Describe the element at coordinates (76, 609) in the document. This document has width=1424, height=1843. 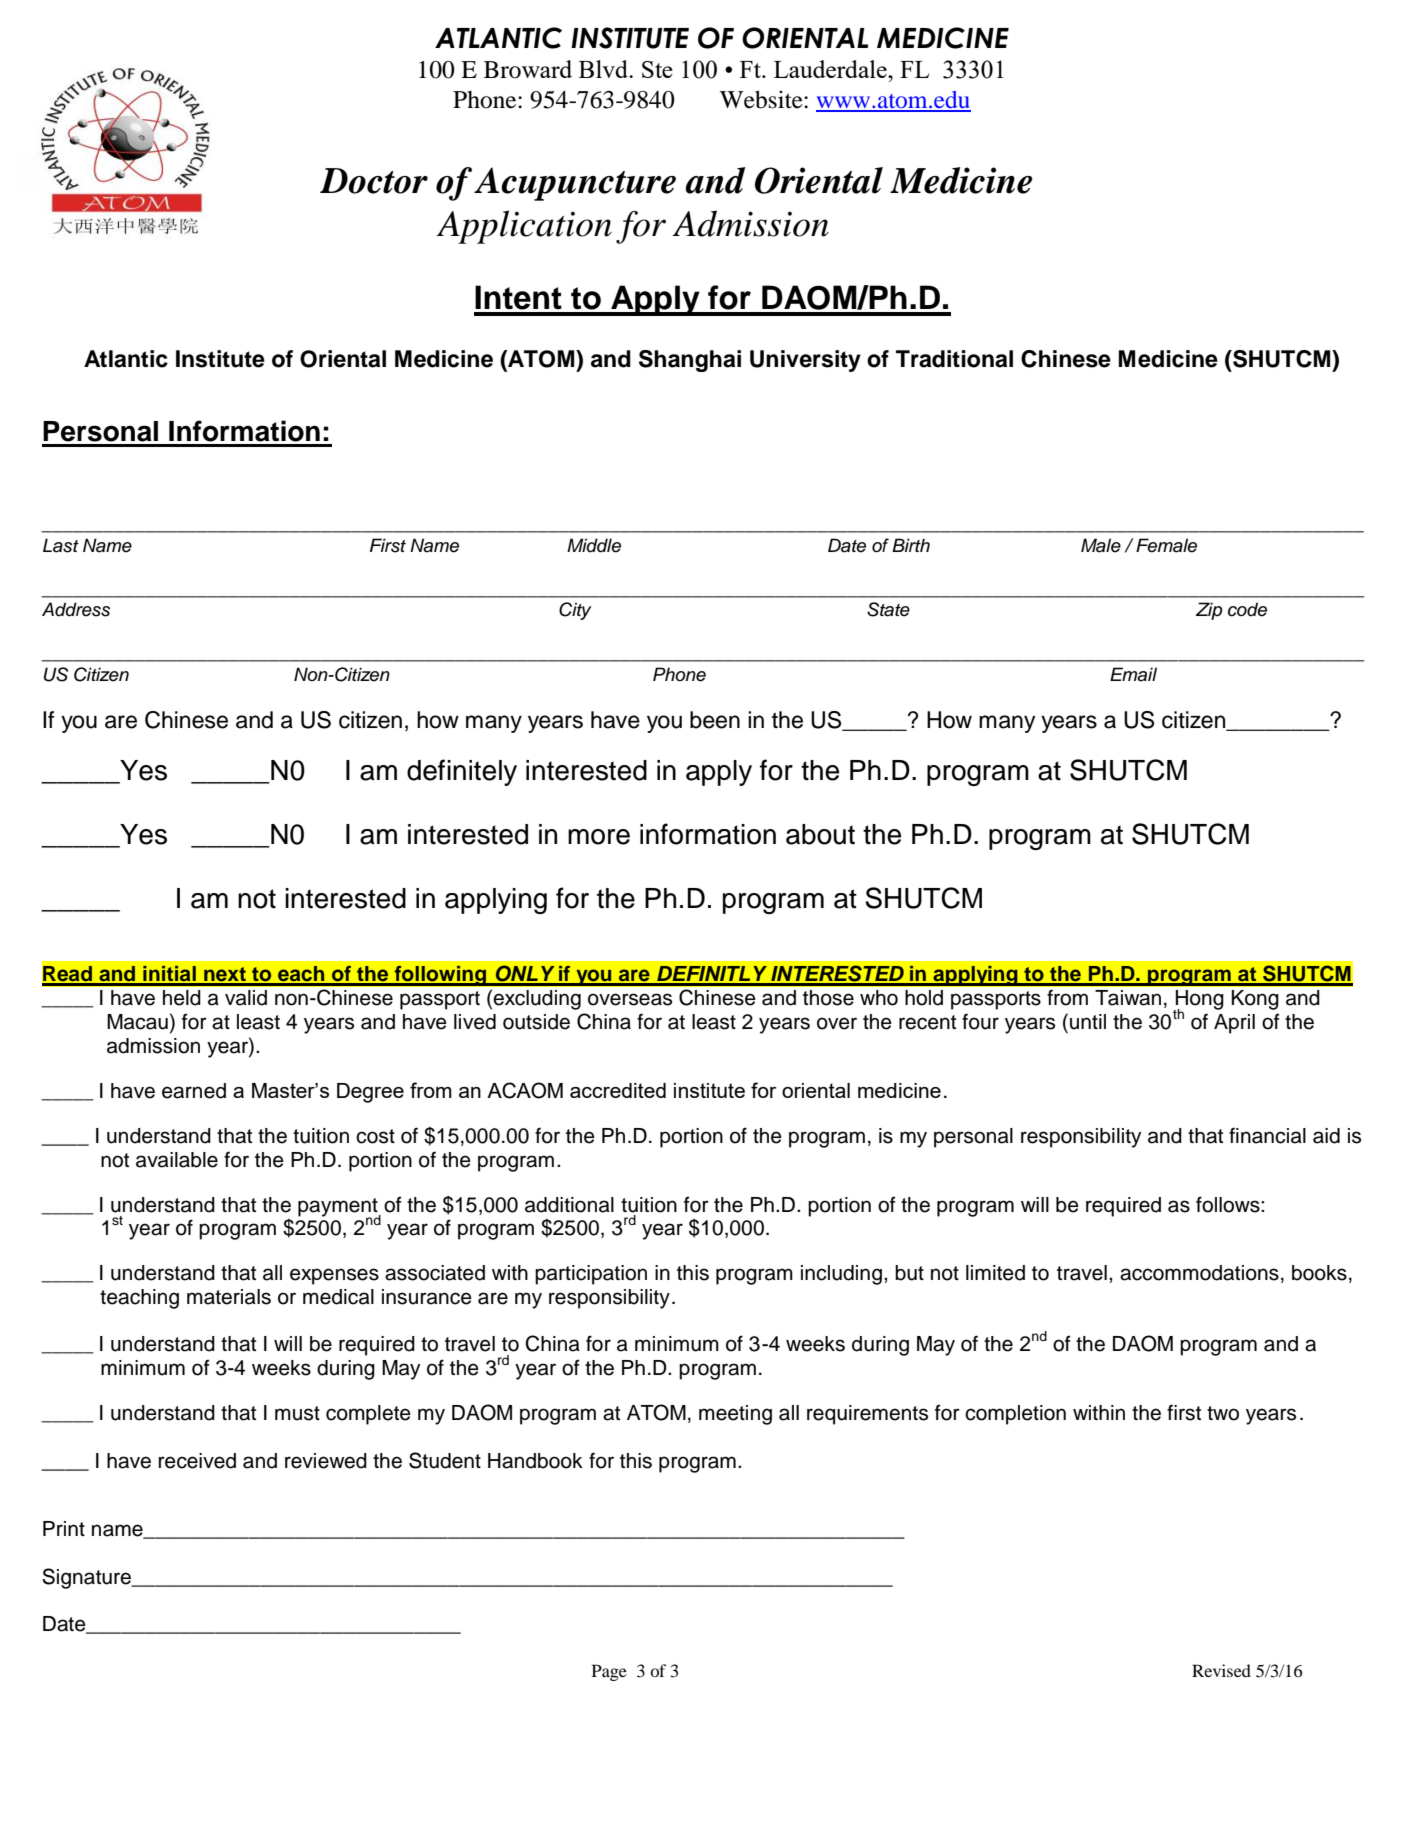
I see `Address` at that location.
